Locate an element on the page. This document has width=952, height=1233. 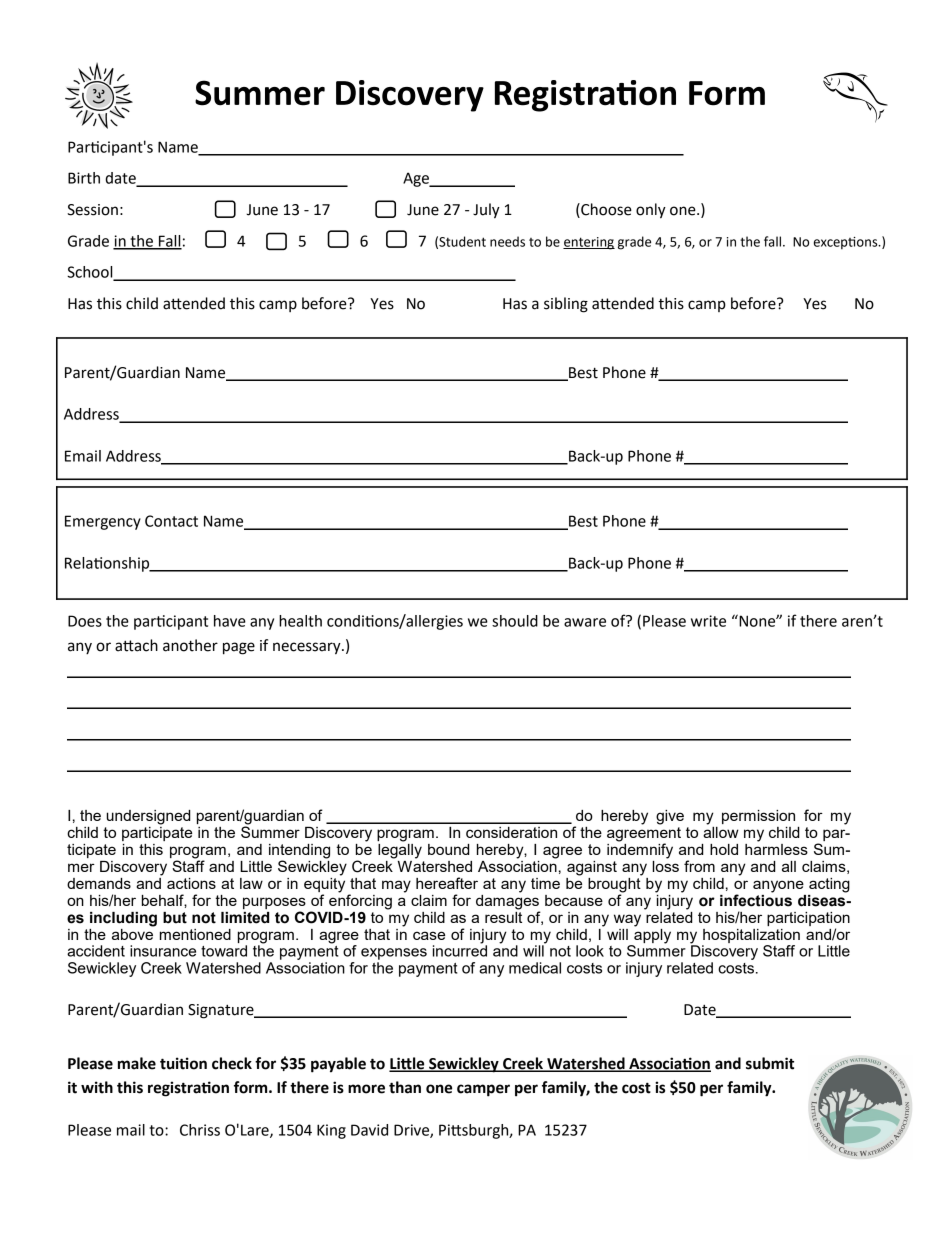
bound is located at coordinates (448, 849).
